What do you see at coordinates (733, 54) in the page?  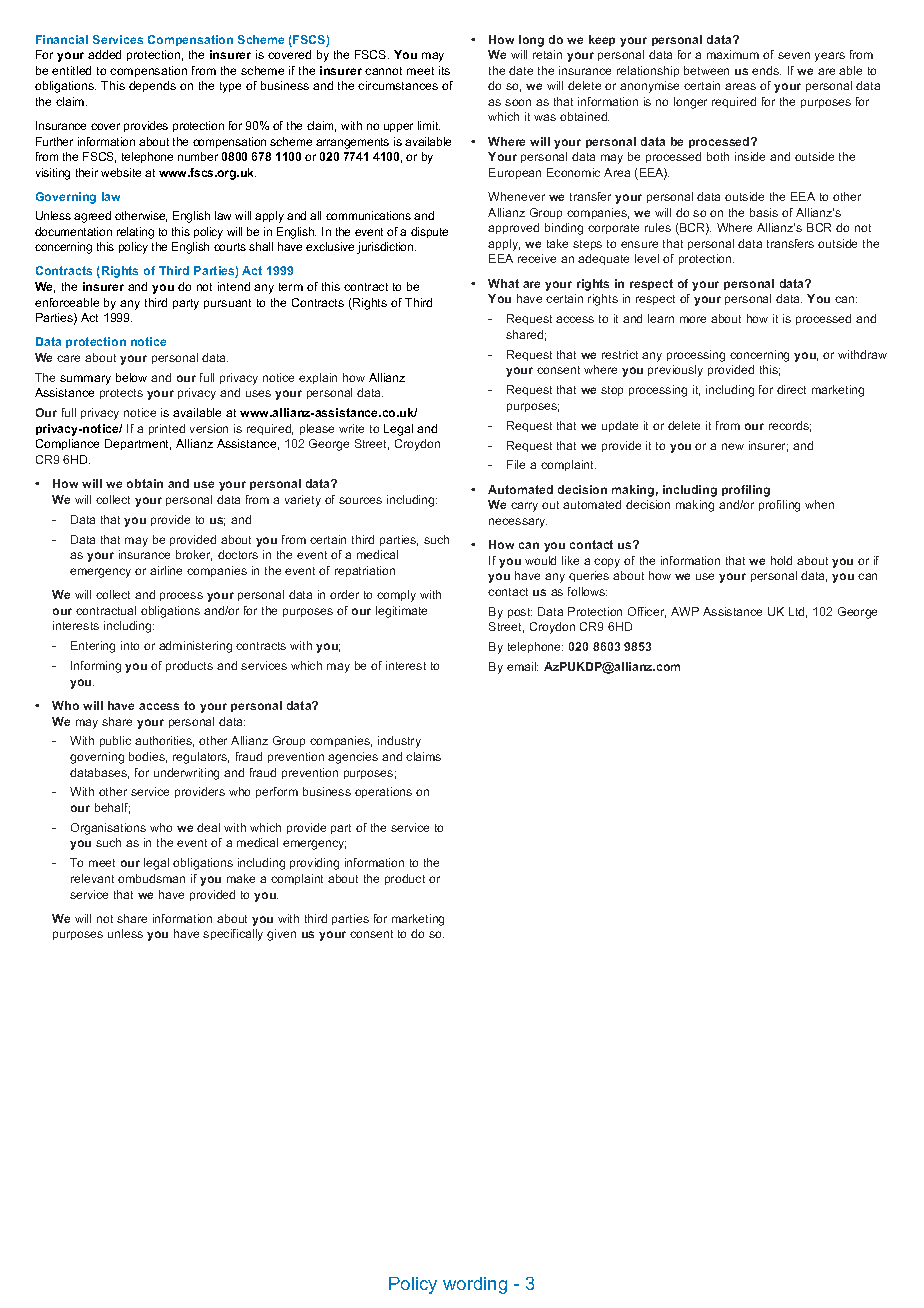 I see `maximum` at bounding box center [733, 54].
